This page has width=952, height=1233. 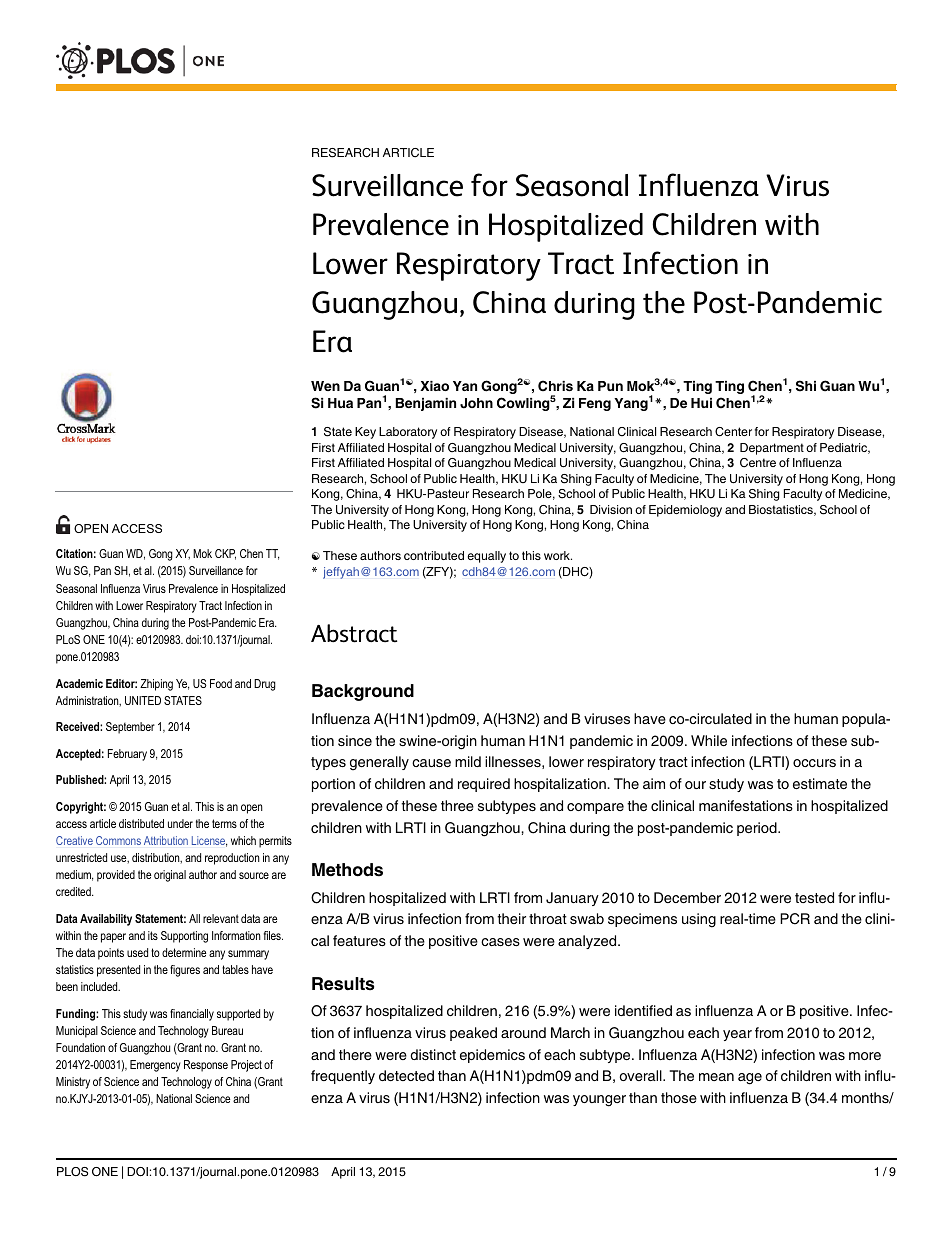 What do you see at coordinates (468, 761) in the page?
I see `mild` at bounding box center [468, 761].
